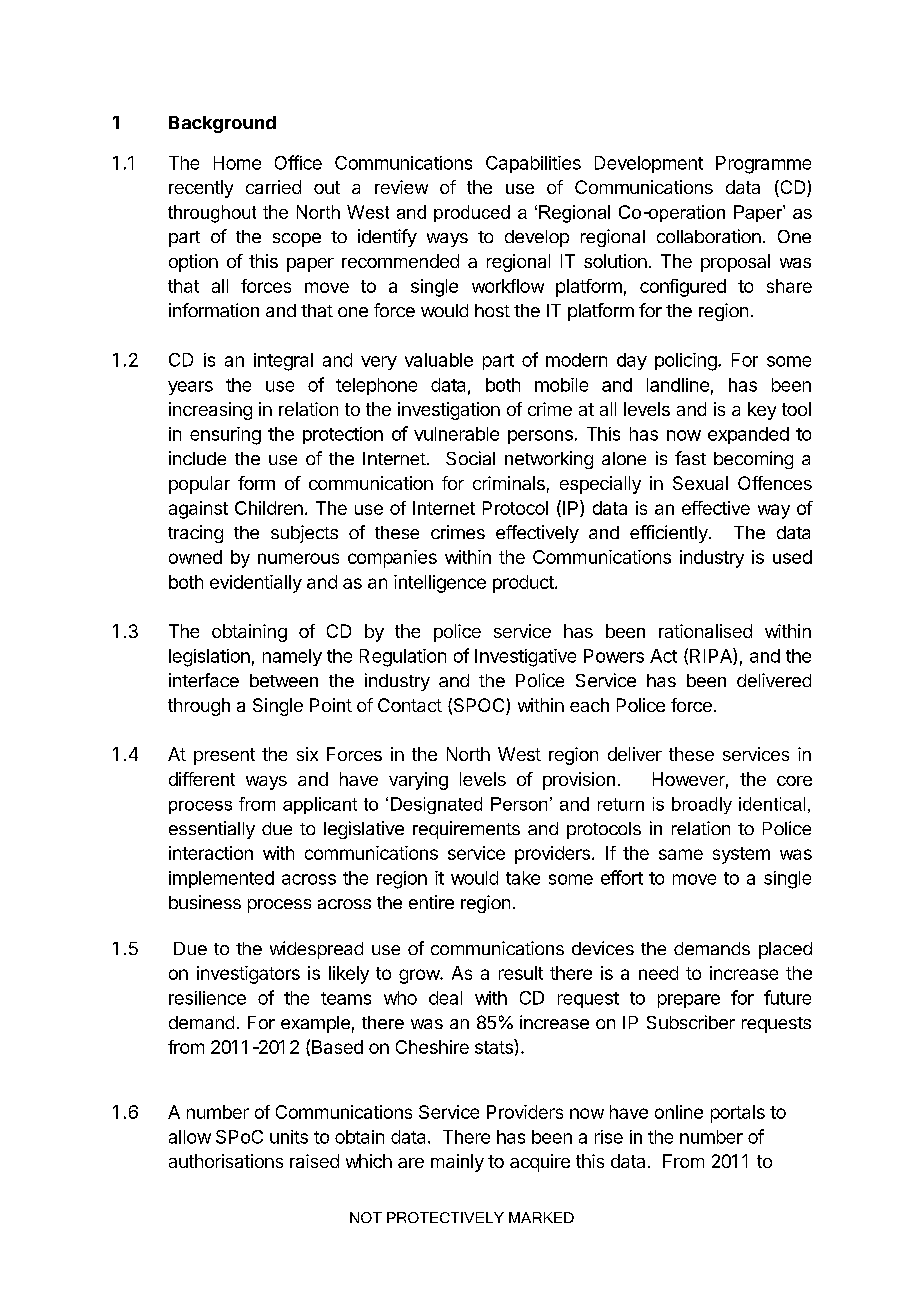 The width and height of the screenshot is (924, 1308). I want to click on Investigative, so click(525, 658).
